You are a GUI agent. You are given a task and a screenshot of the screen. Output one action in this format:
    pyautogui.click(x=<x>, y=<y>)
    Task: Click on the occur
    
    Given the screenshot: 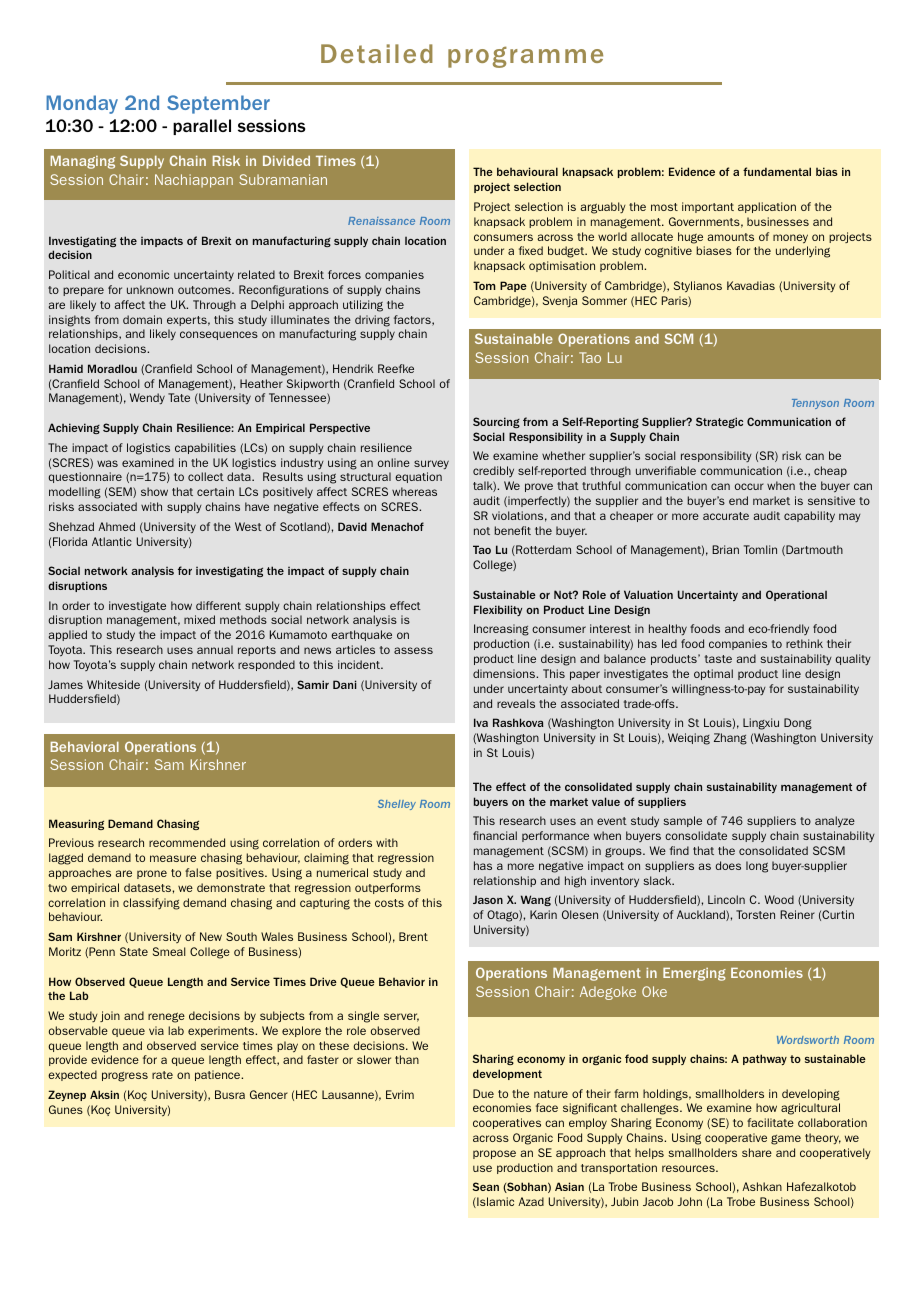 What is the action you would take?
    pyautogui.click(x=749, y=486)
